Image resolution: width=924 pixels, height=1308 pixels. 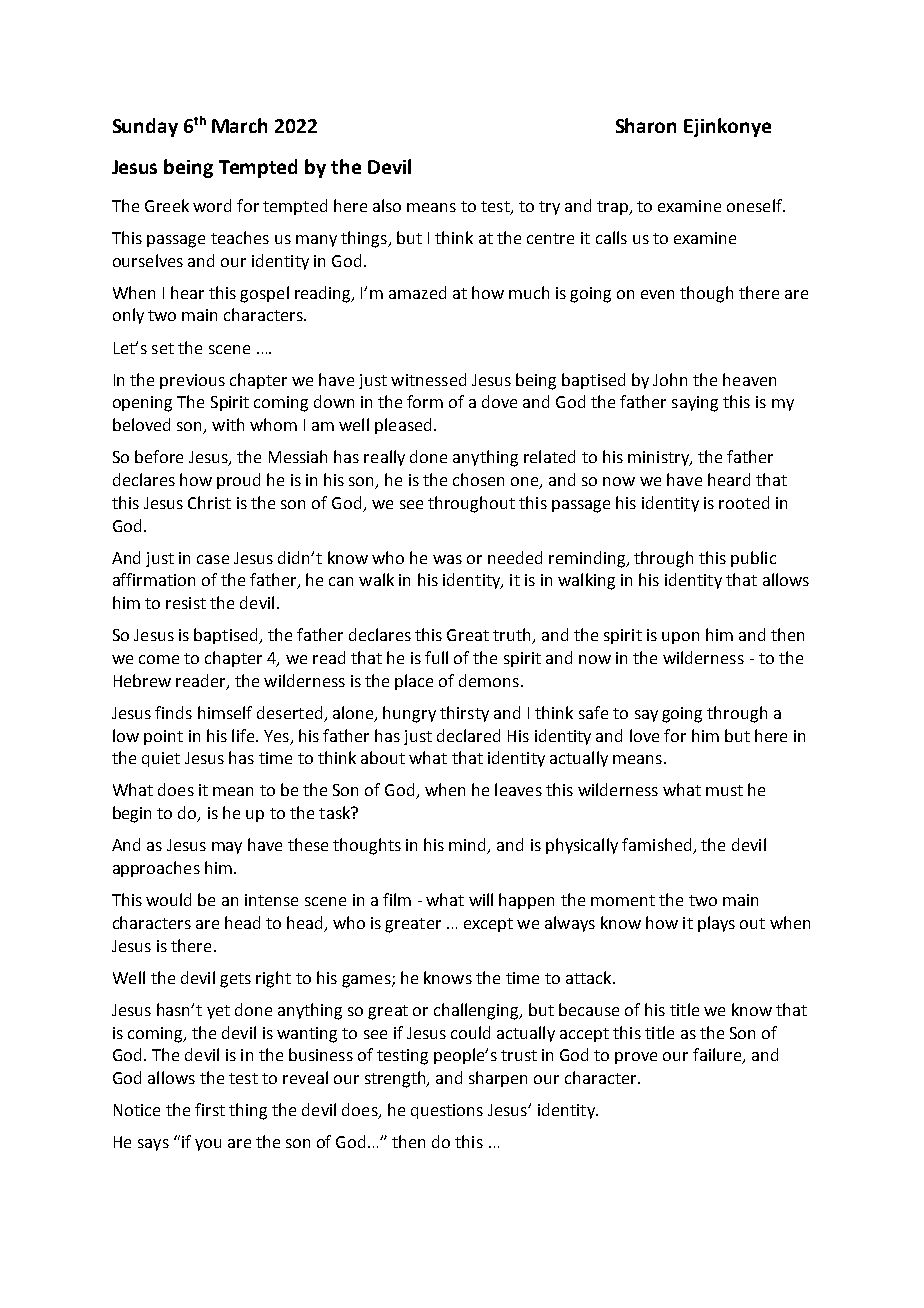 I want to click on Christ, so click(x=209, y=502).
